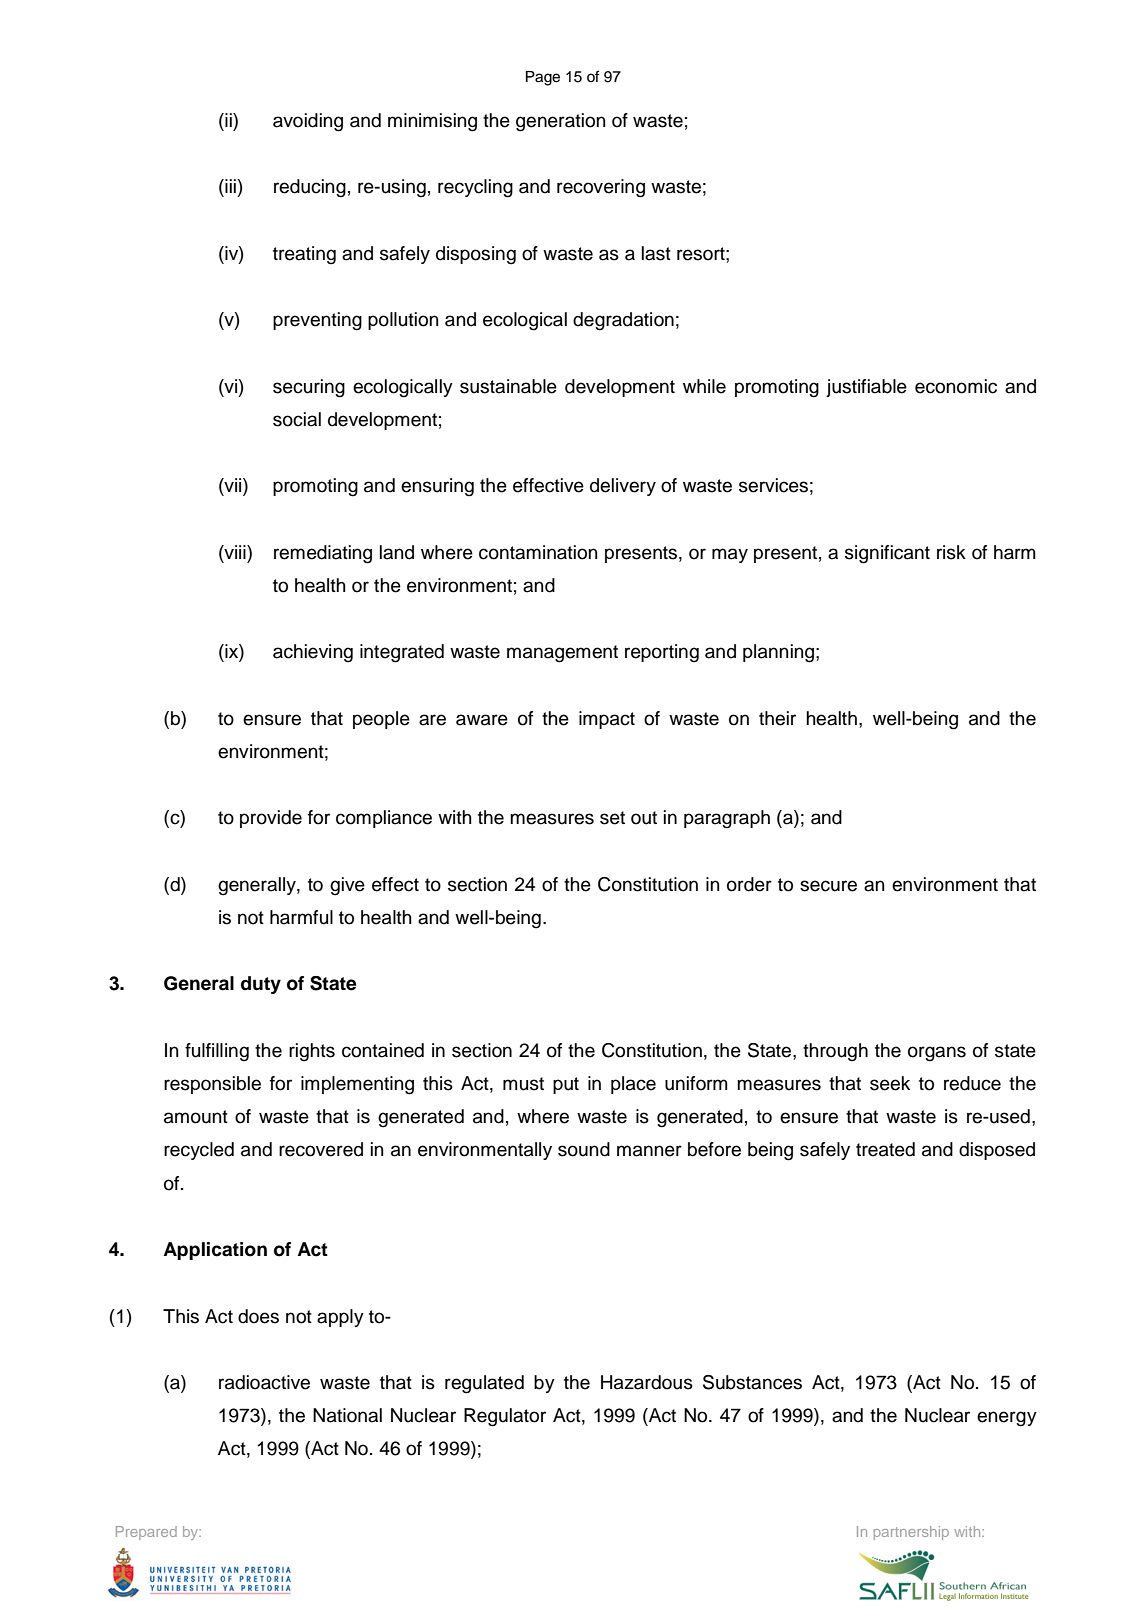 This screenshot has height=1621, width=1146. I want to click on generation, so click(561, 122).
